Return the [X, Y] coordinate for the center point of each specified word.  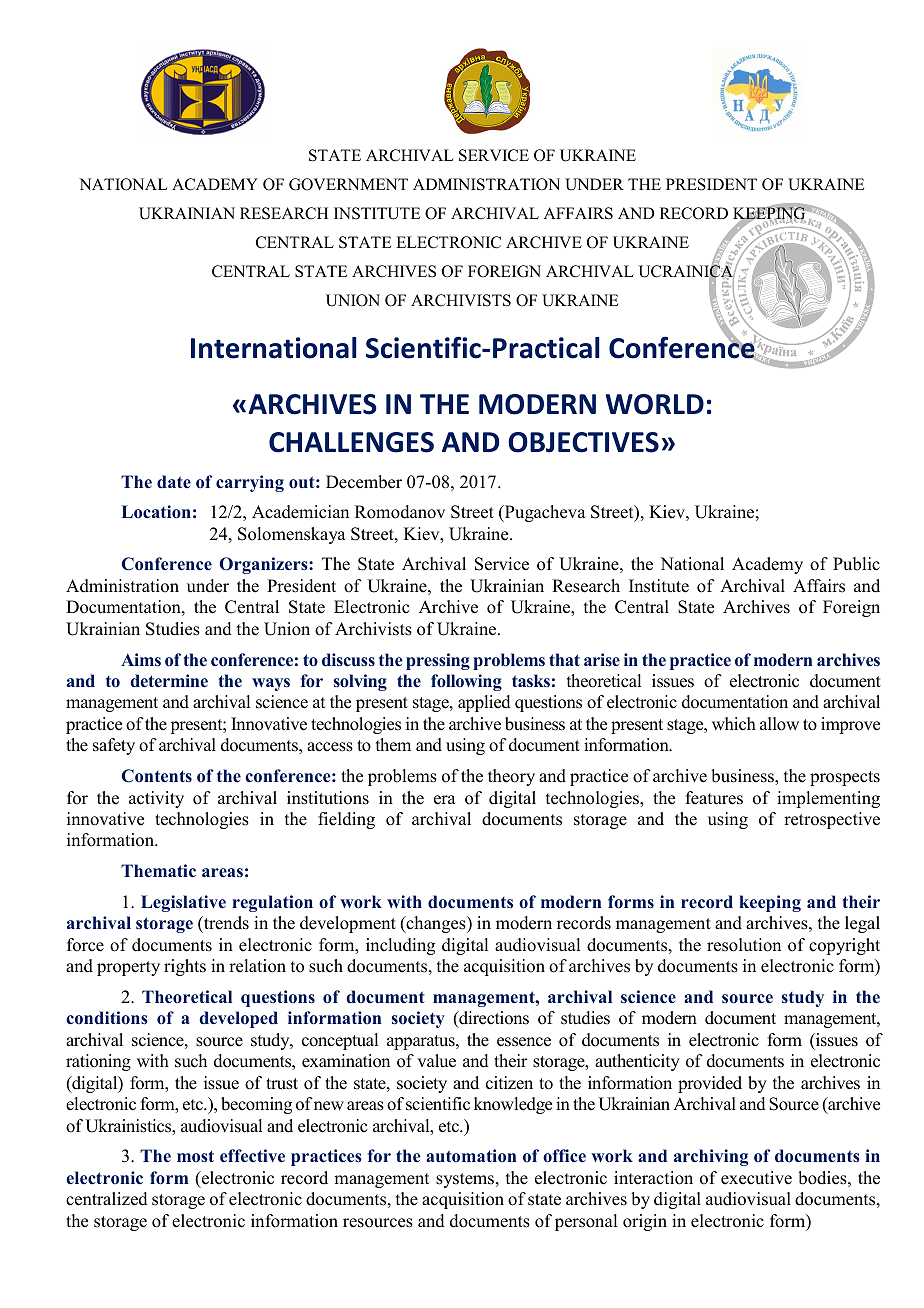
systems [466, 1180]
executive [756, 1178]
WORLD [654, 404]
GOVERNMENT [348, 184]
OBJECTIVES [583, 442]
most [195, 1156]
